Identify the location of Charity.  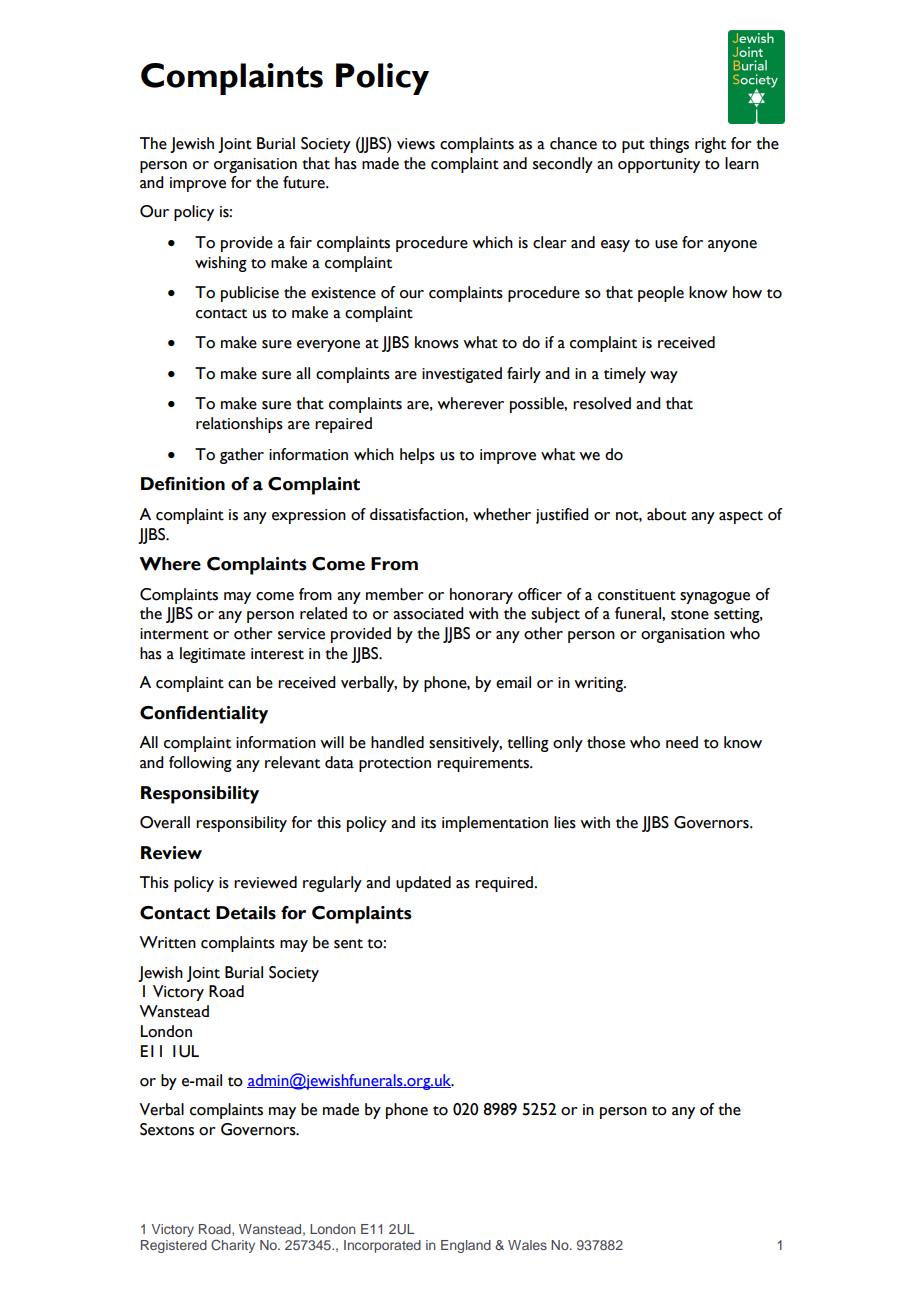
(233, 1246).
